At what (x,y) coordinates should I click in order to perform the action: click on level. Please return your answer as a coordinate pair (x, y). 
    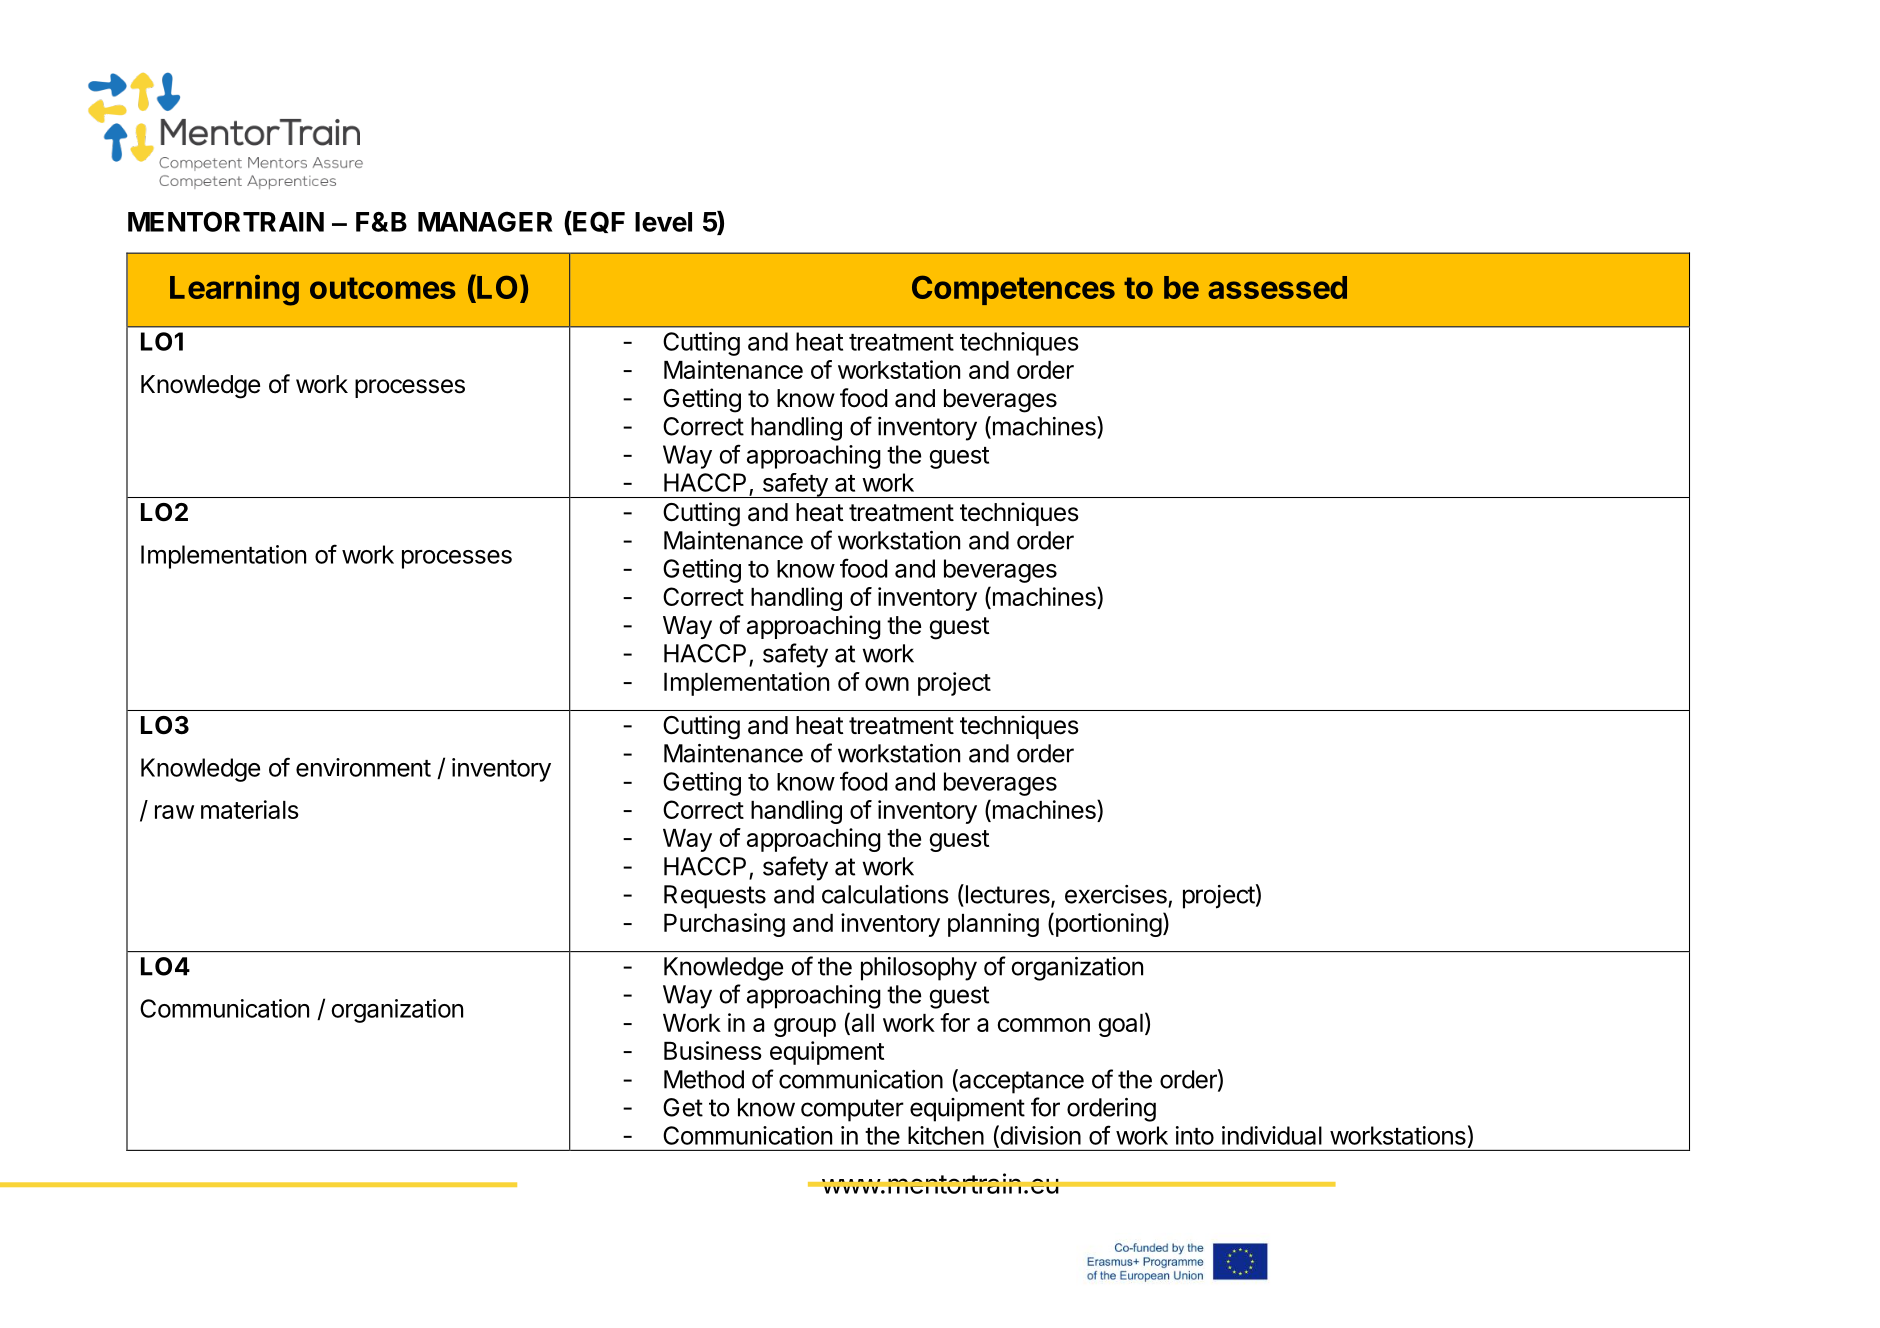
    Looking at the image, I should click on (663, 222).
